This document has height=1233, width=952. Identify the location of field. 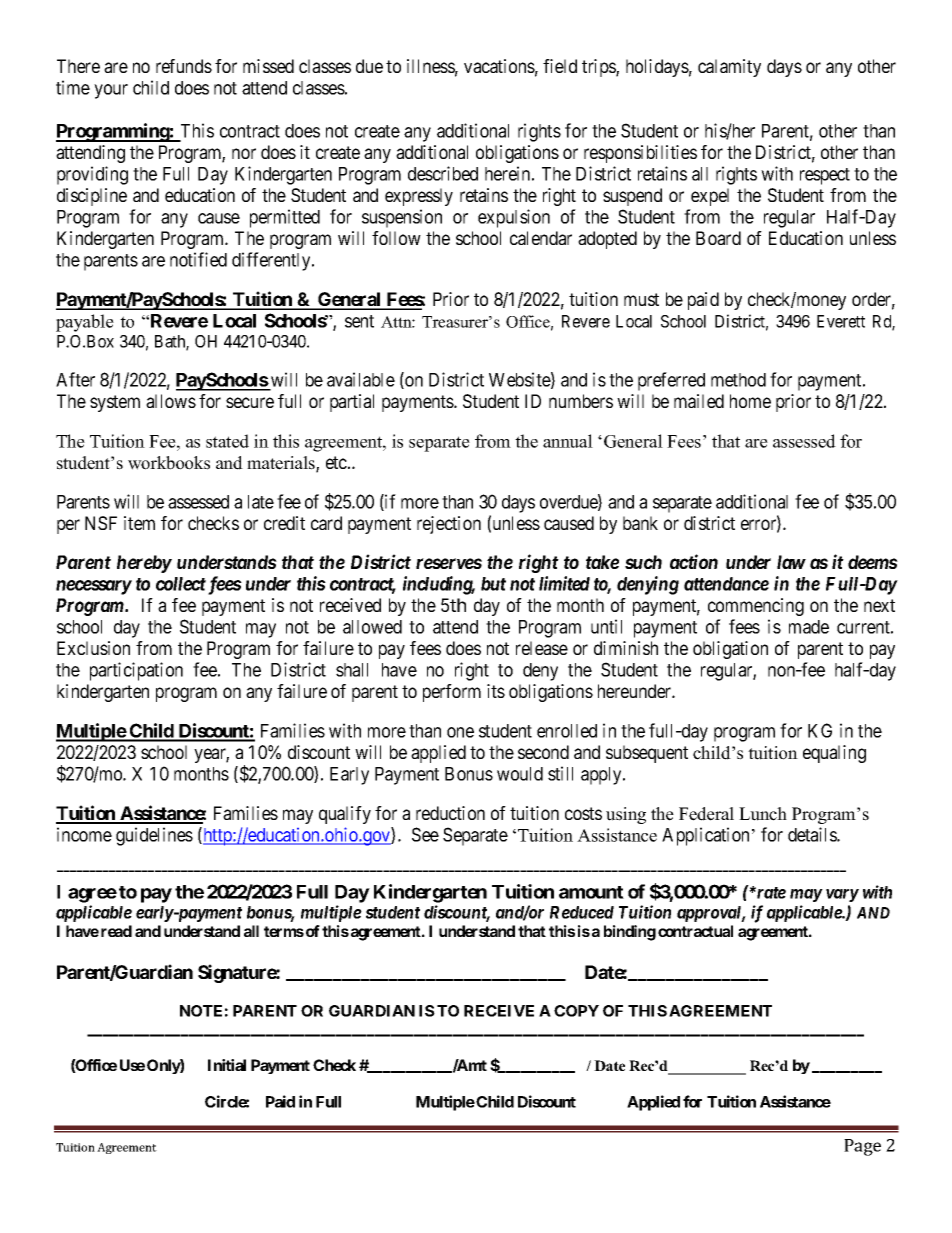
(560, 66).
